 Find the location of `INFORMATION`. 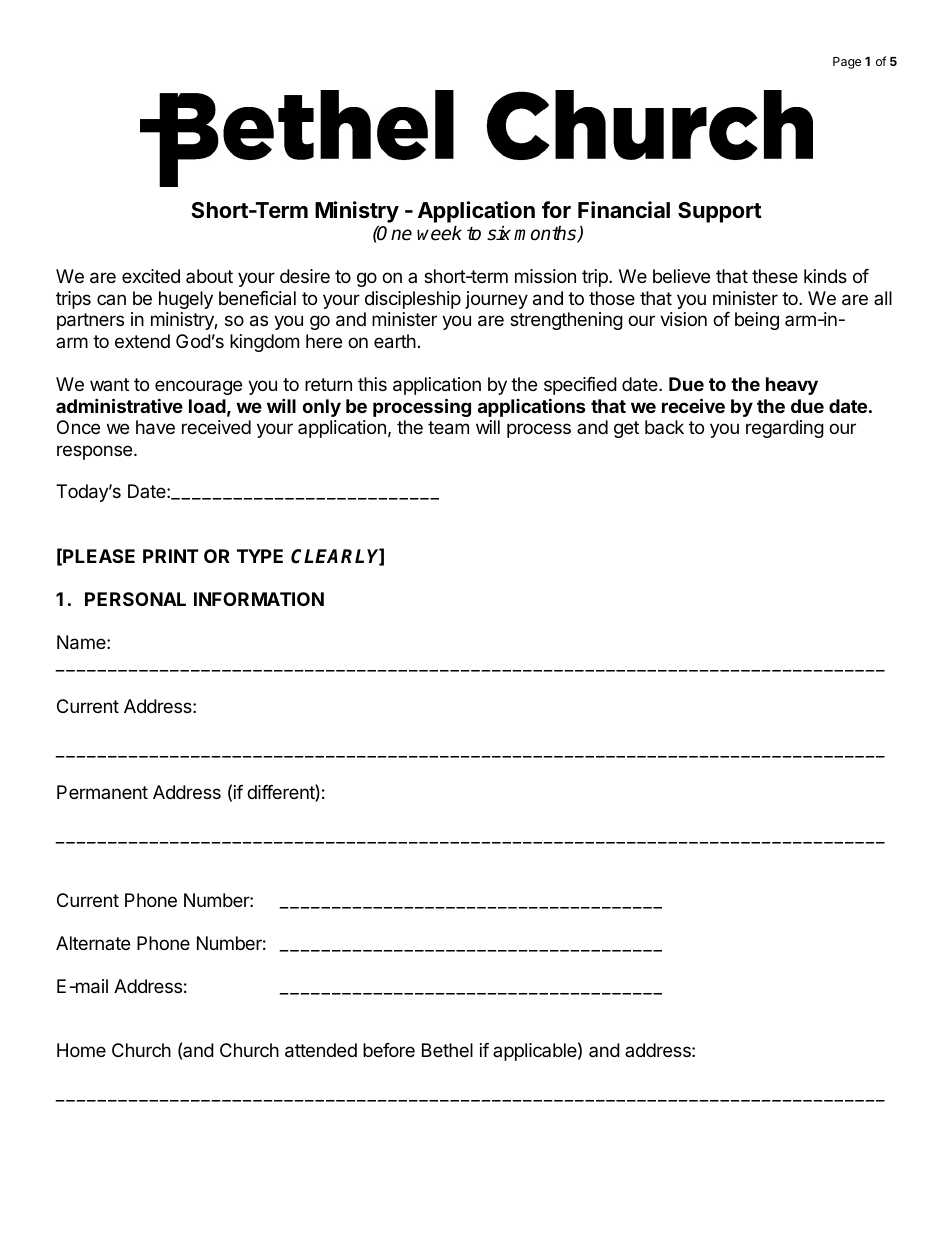

INFORMATION is located at coordinates (259, 599).
